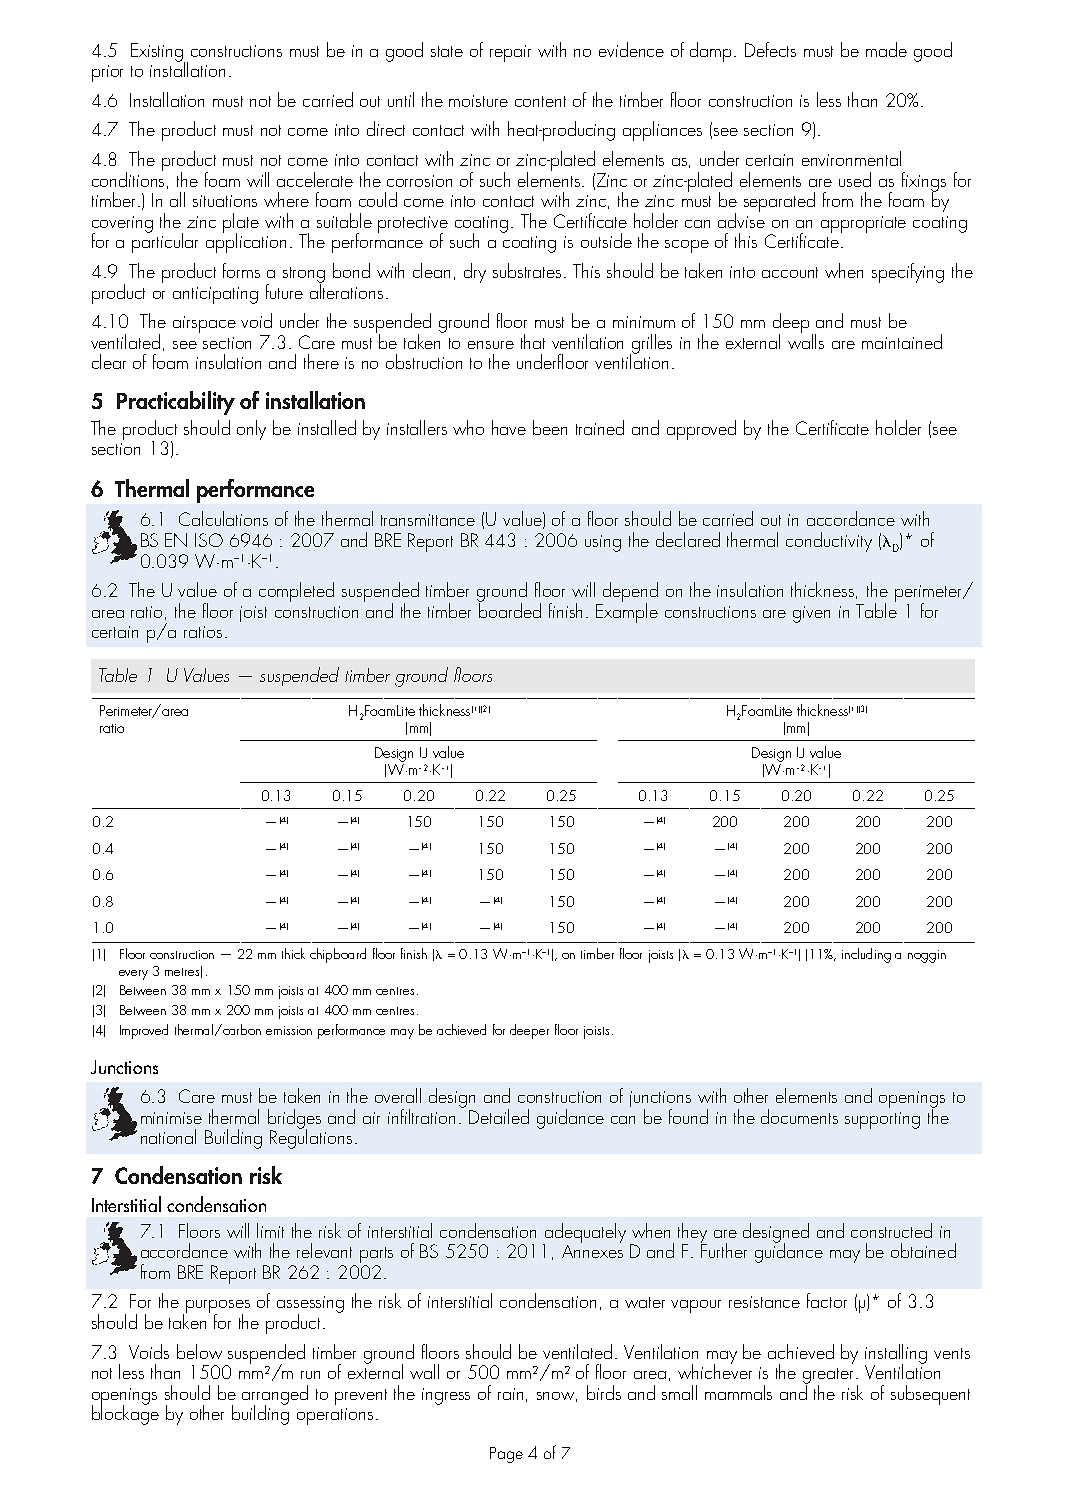  I want to click on content, so click(540, 101).
